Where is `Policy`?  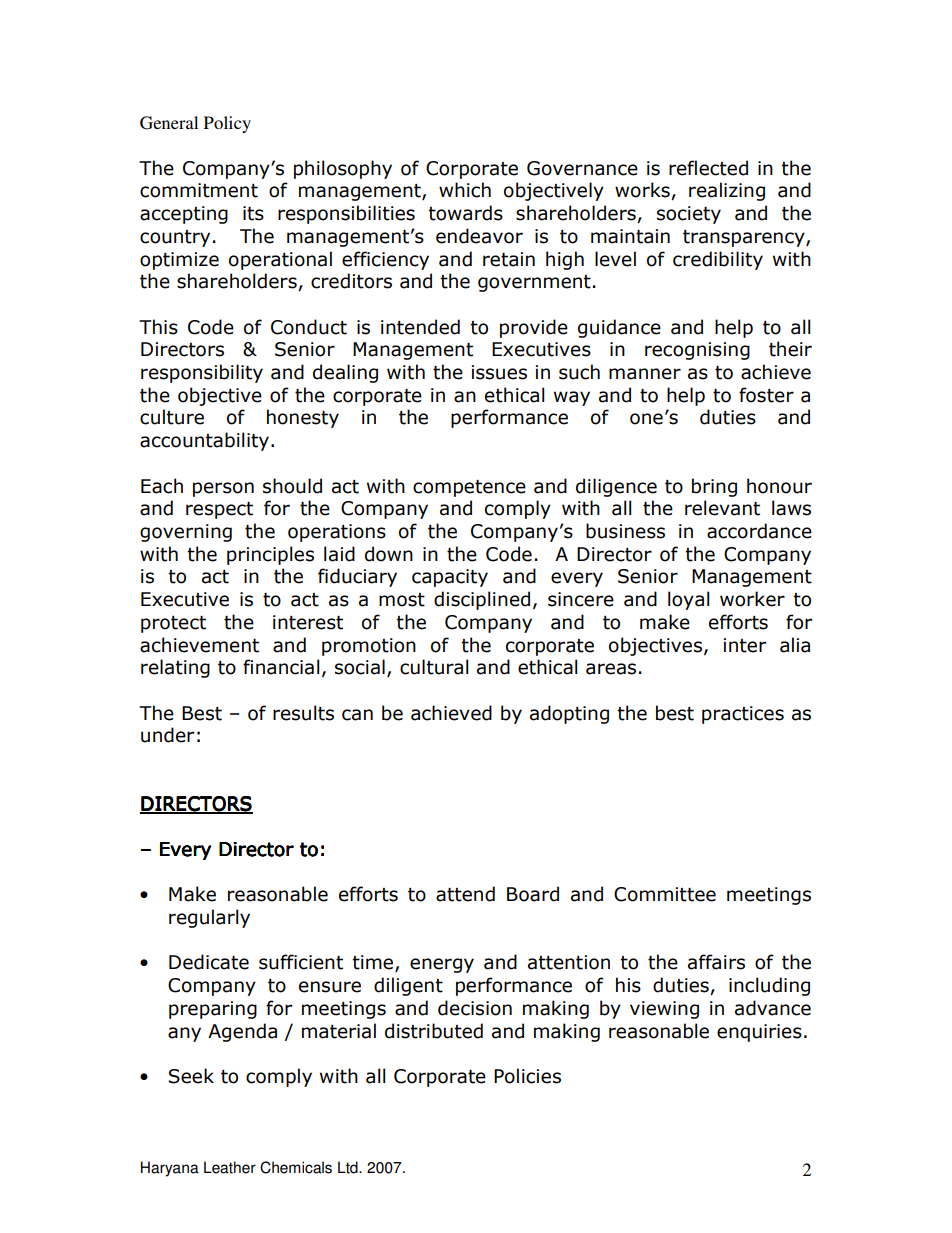
Policy is located at coordinates (227, 124).
